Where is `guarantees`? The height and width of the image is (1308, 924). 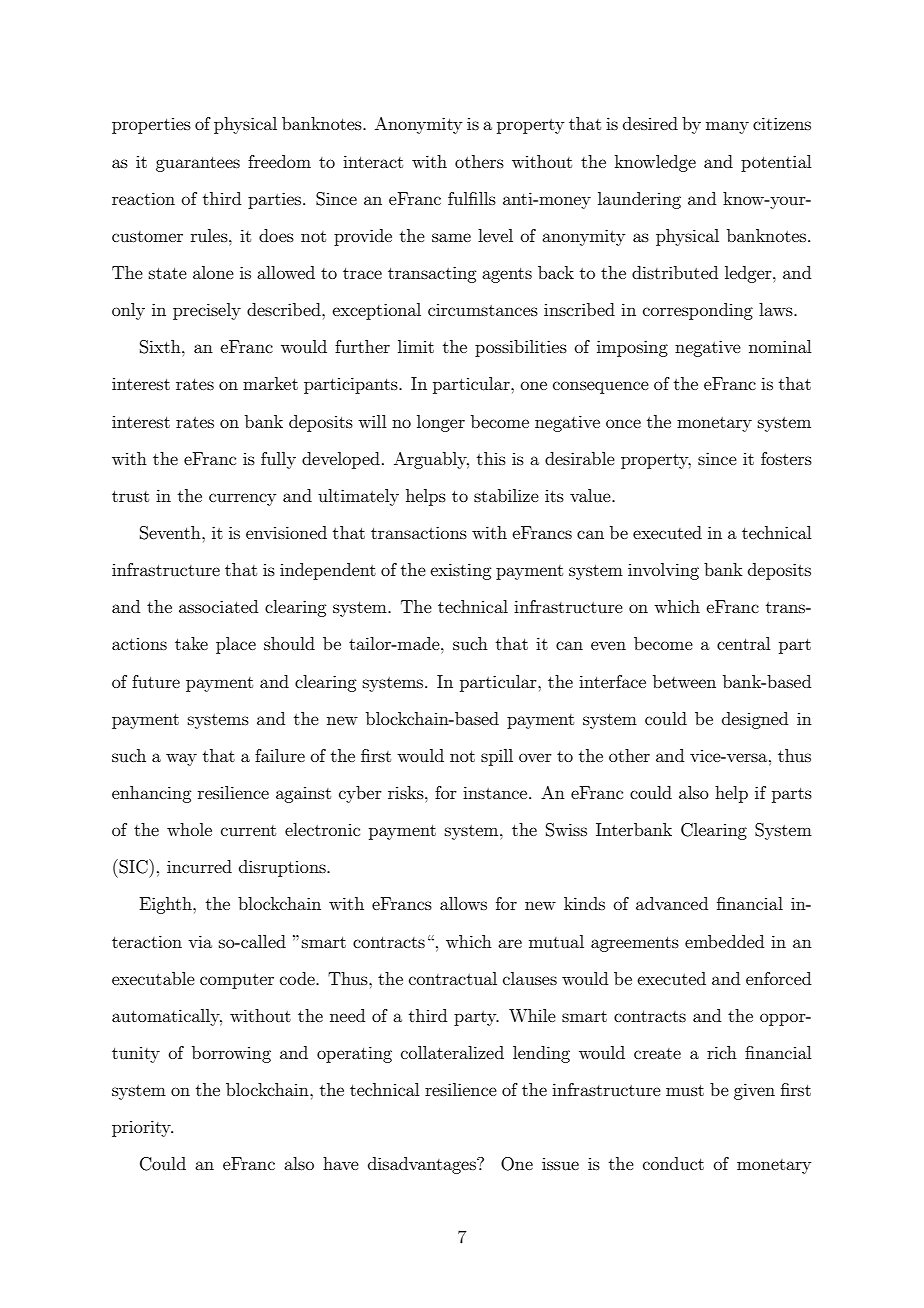
guarantees is located at coordinates (198, 164).
